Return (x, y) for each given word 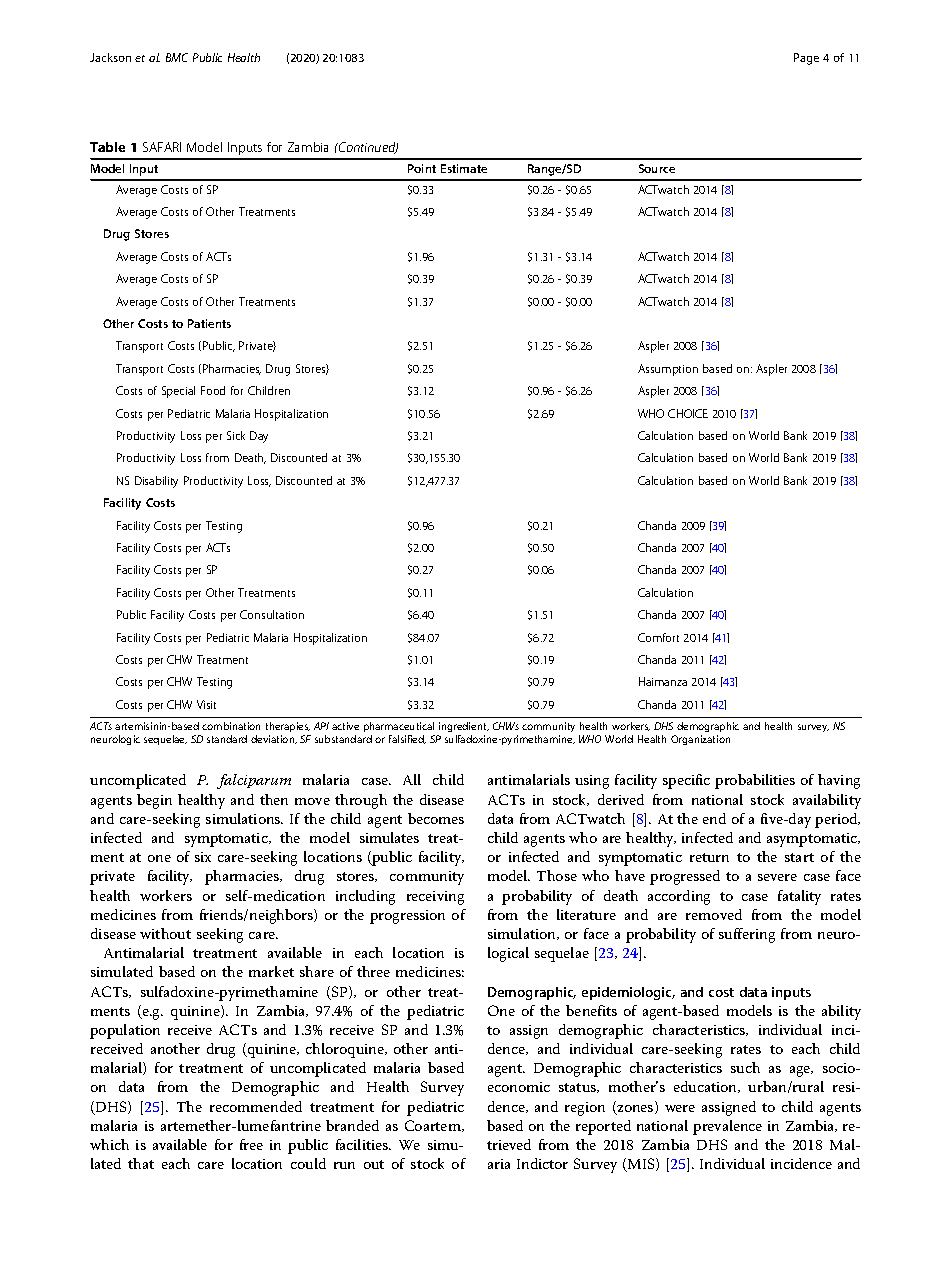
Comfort (658, 637)
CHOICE (688, 413)
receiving (435, 898)
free (251, 1144)
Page (806, 59)
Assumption (668, 370)
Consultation (272, 614)
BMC (177, 57)
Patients (209, 323)
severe (777, 877)
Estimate (464, 168)
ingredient (464, 727)
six (203, 857)
